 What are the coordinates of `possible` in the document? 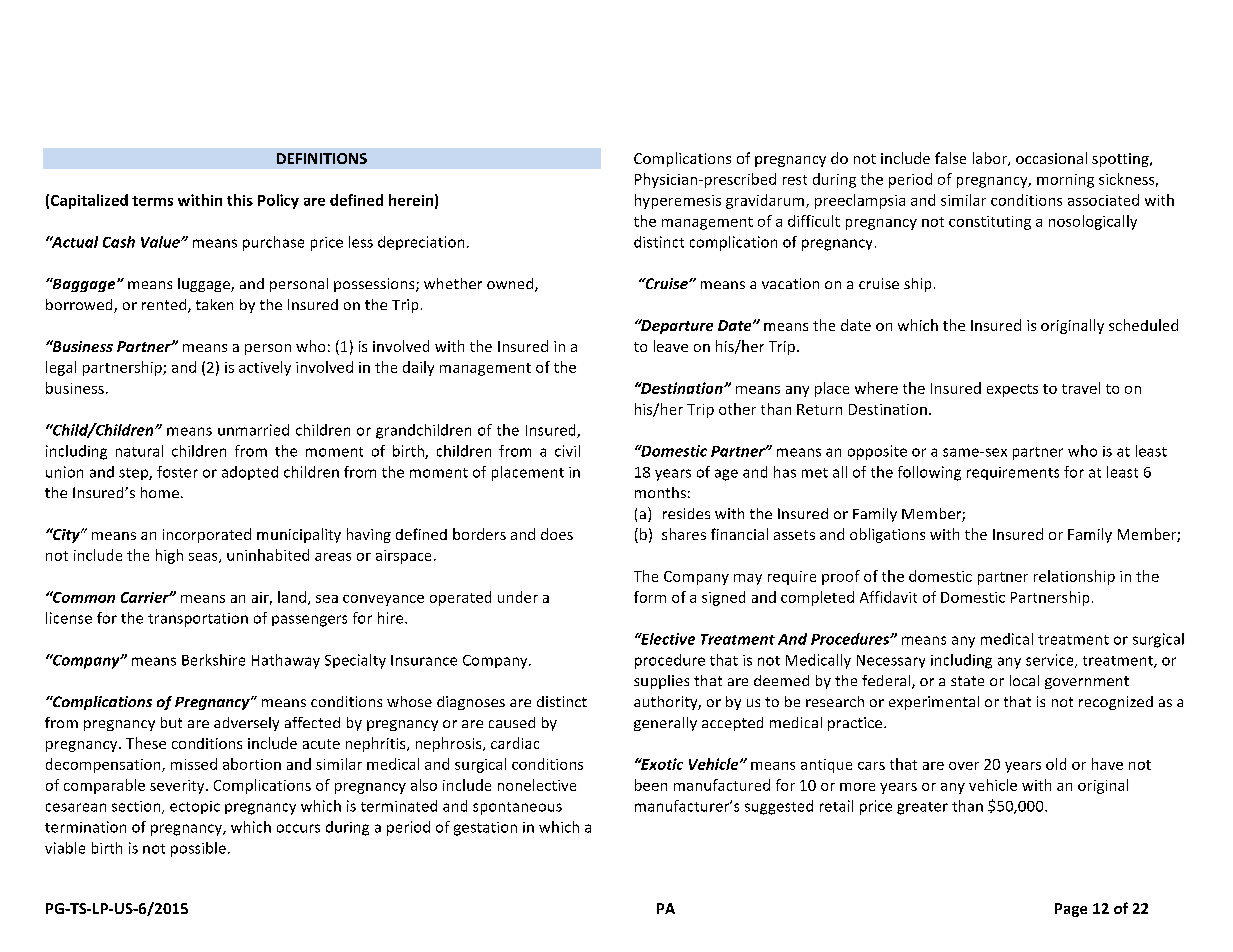 It's located at (198, 849).
